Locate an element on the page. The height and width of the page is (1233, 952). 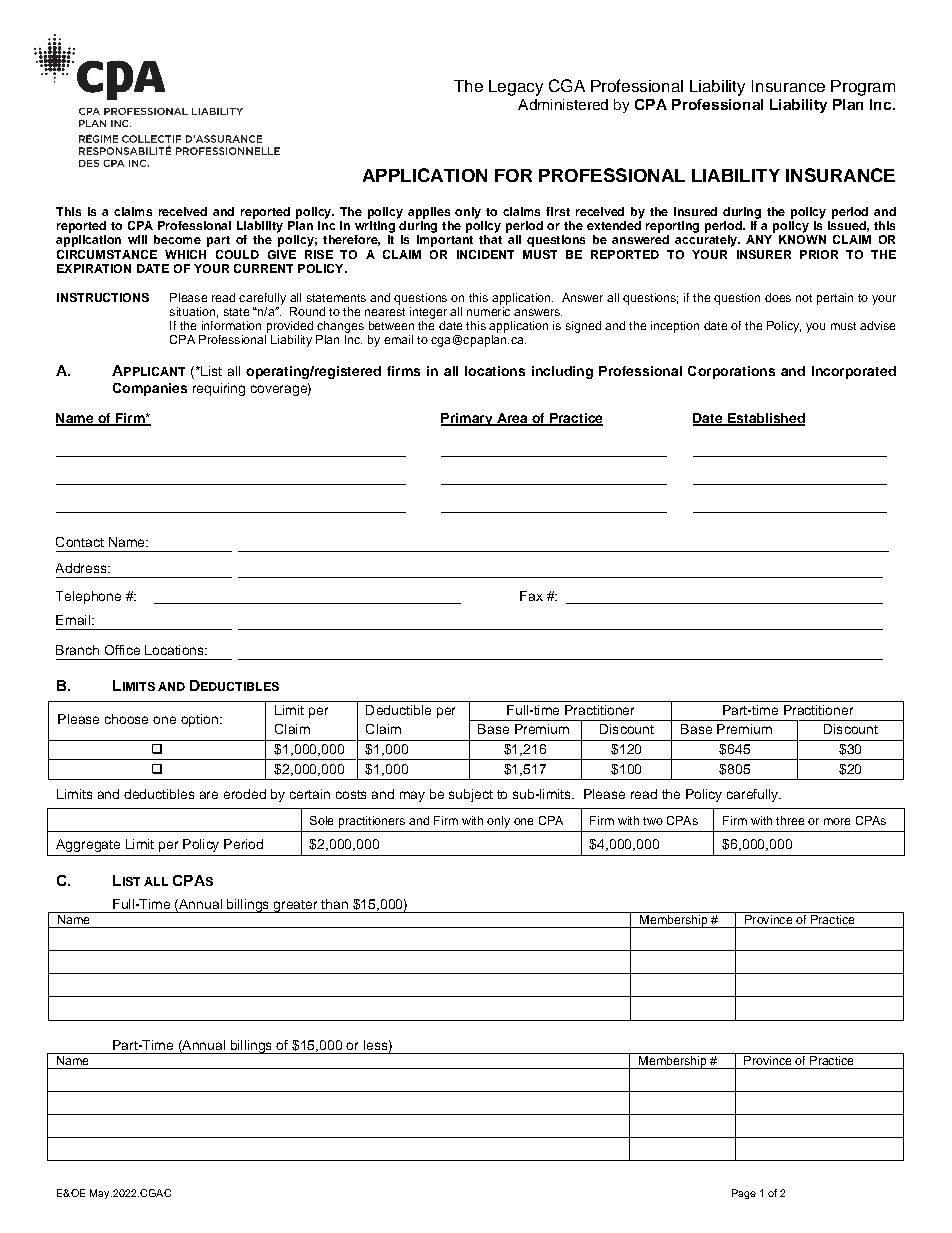
greater is located at coordinates (295, 906).
